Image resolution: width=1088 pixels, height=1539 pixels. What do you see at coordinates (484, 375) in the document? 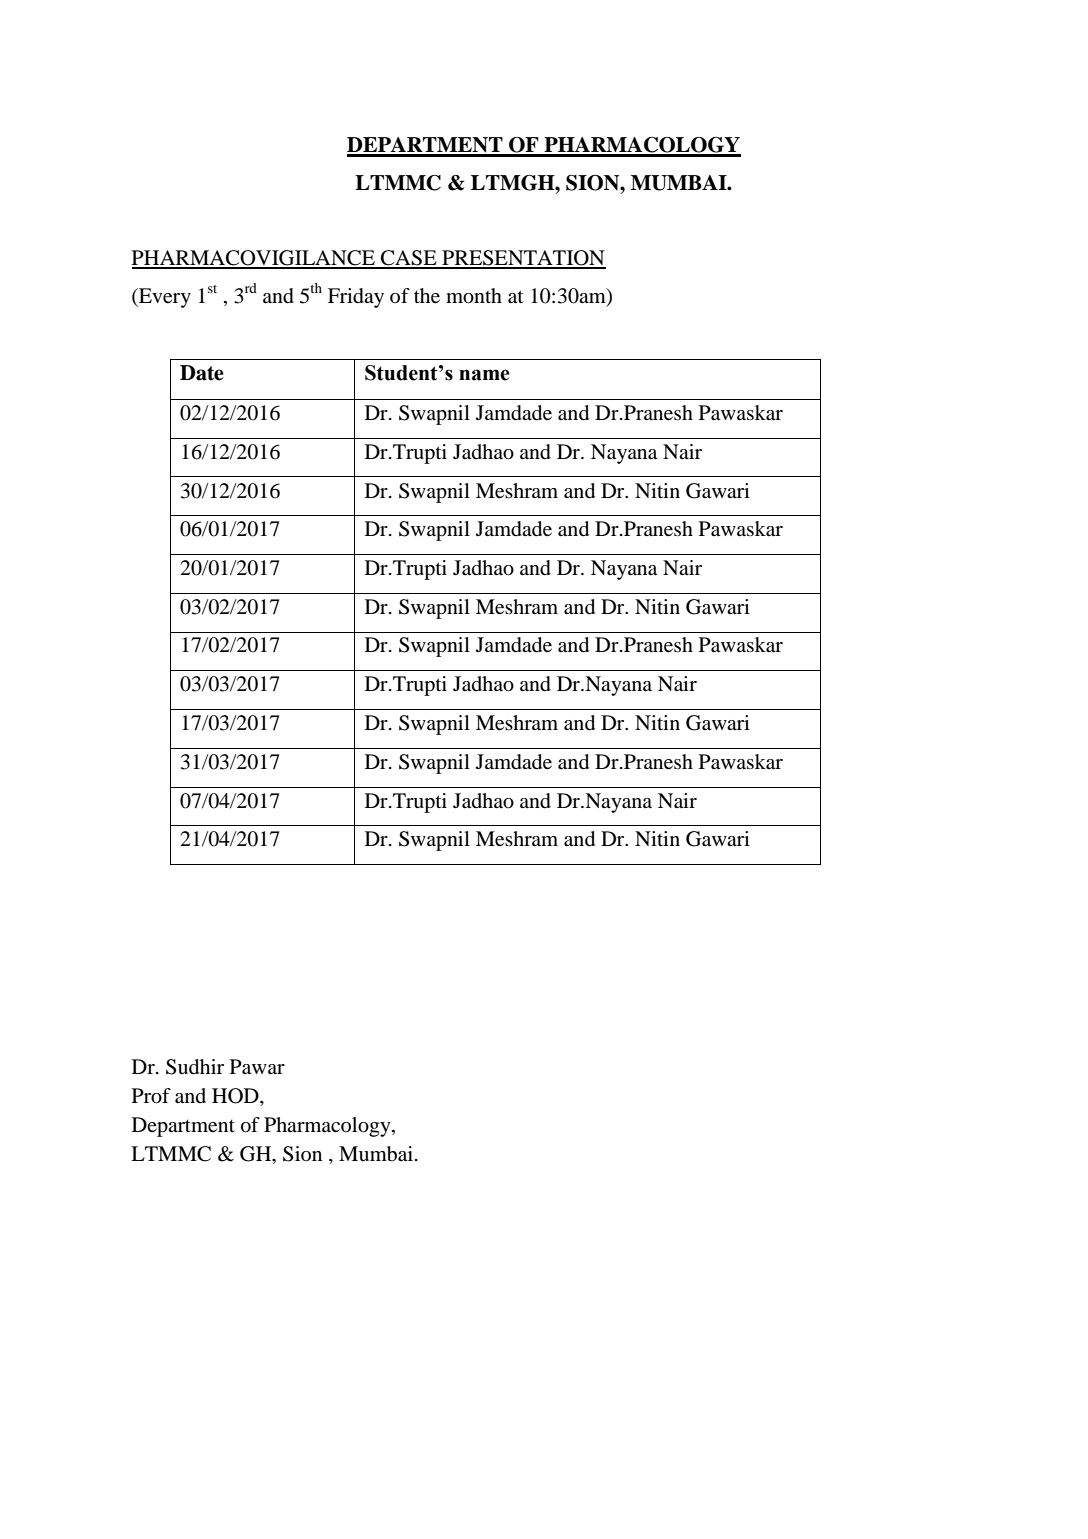
I see `name` at bounding box center [484, 375].
